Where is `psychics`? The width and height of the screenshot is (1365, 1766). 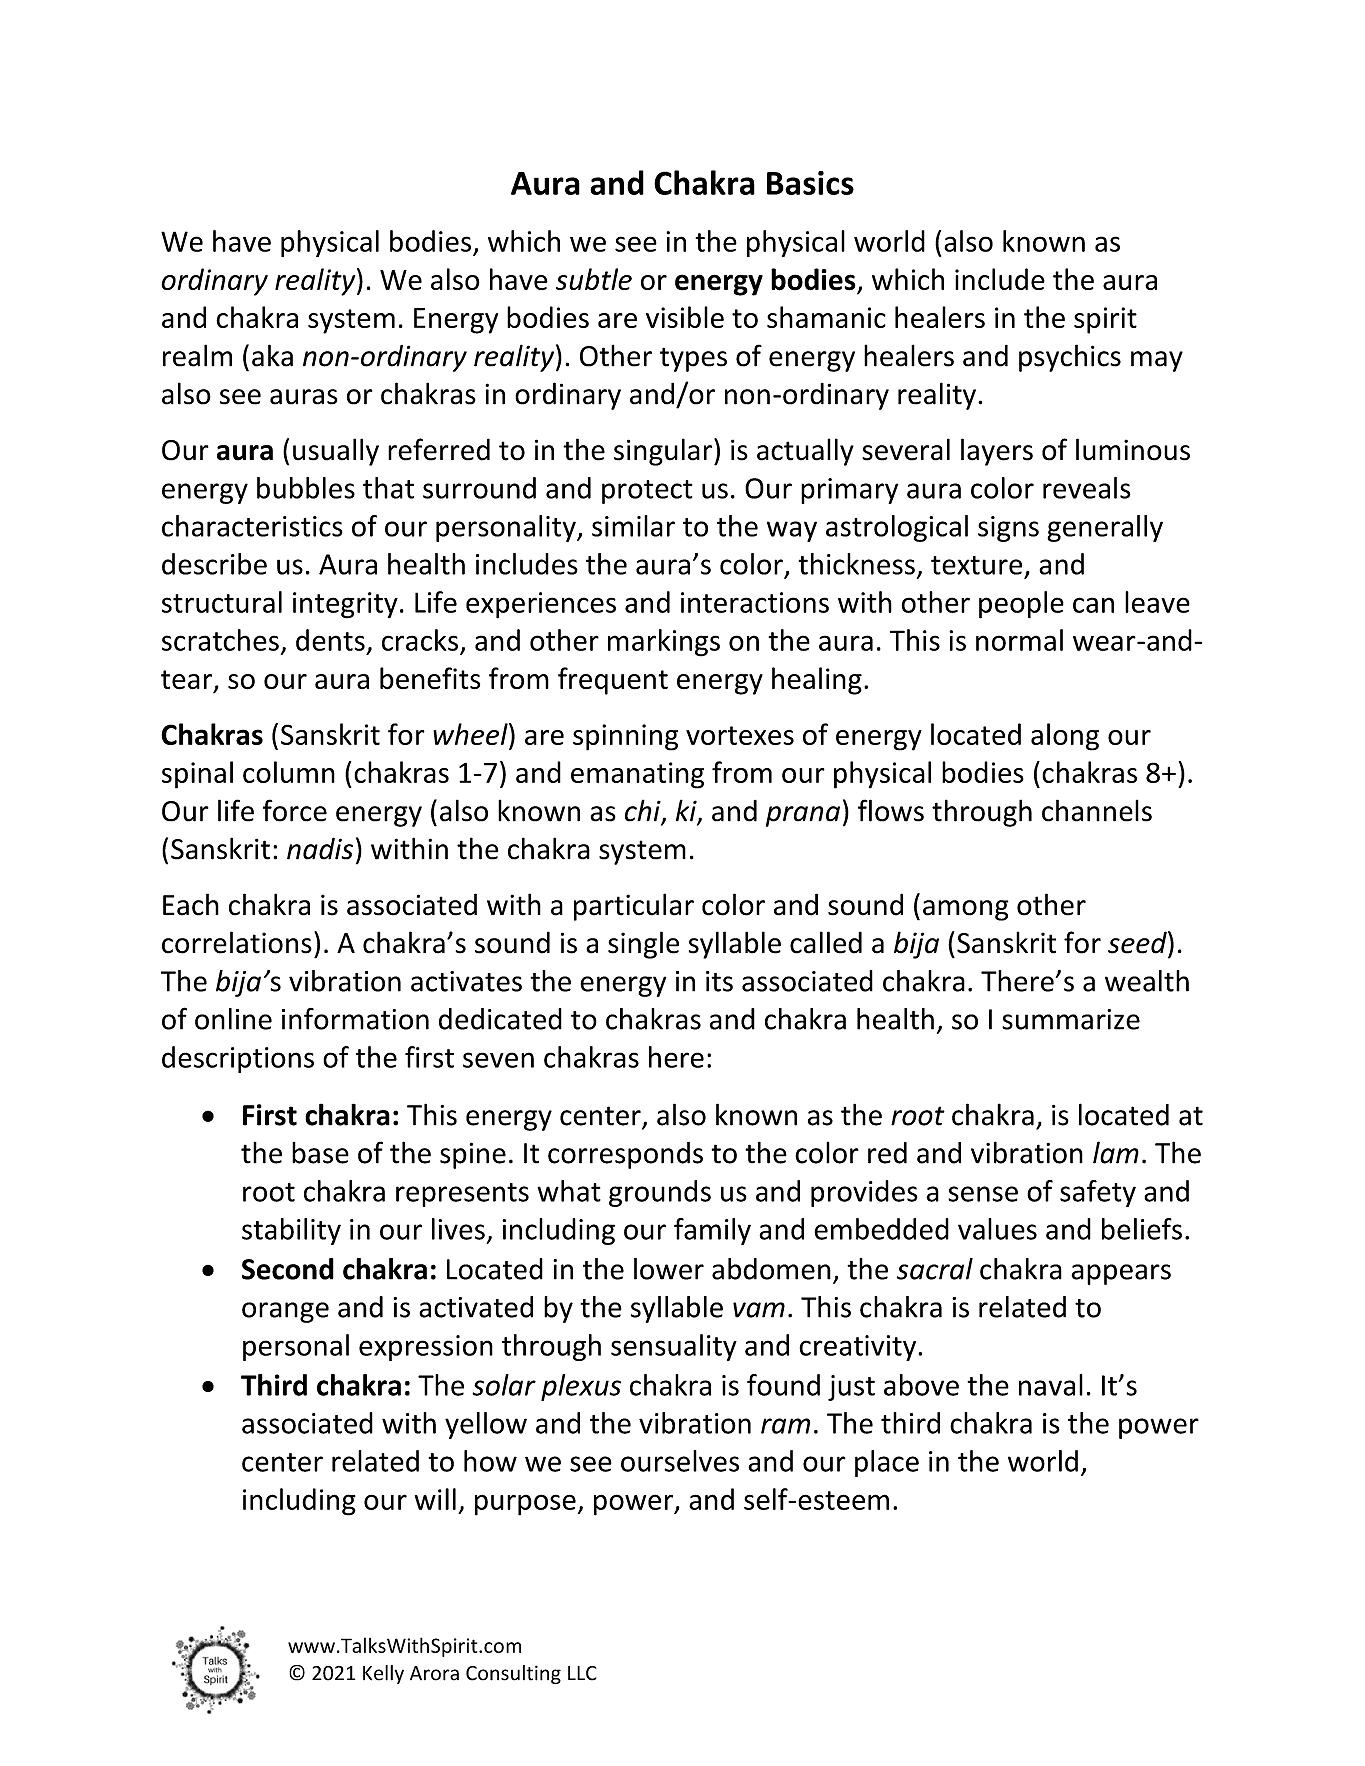
psychics is located at coordinates (1070, 358).
